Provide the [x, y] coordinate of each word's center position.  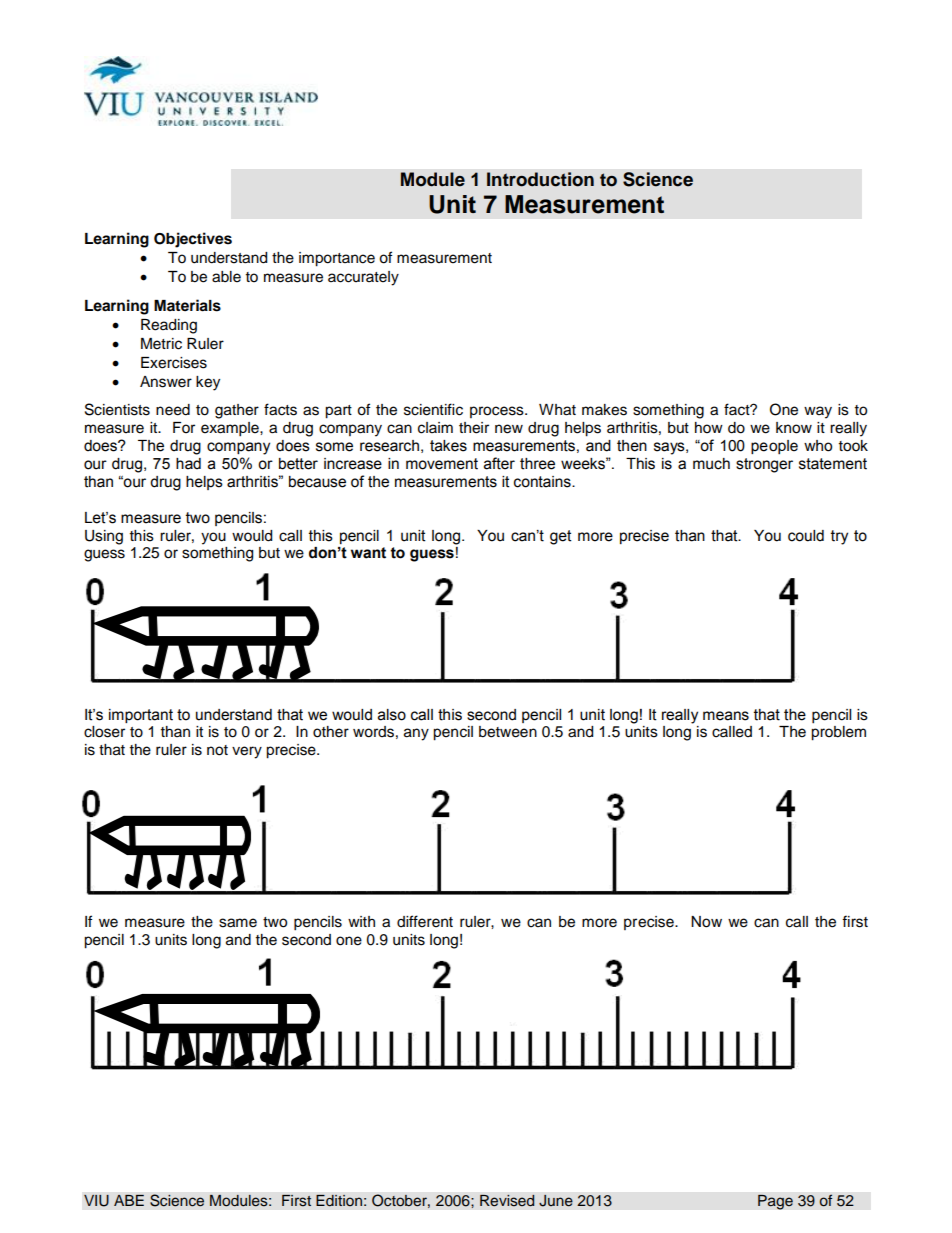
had [188, 464]
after [499, 463]
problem [838, 733]
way [818, 412]
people [774, 447]
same [238, 923]
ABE [129, 1200]
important [141, 716]
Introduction [540, 179]
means [726, 716]
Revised [507, 1200]
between [508, 732]
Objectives [193, 240]
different [425, 921]
